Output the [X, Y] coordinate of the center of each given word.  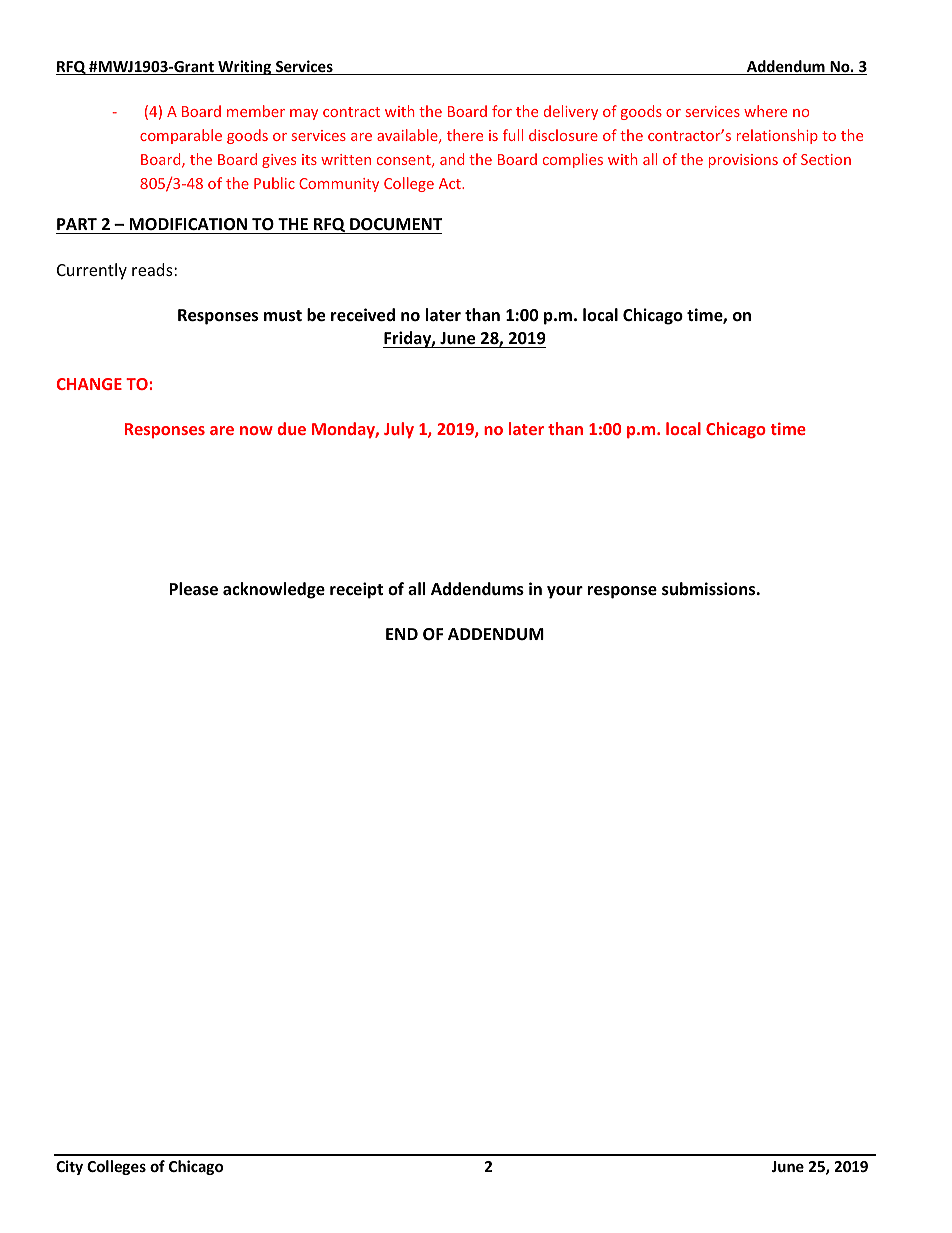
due [292, 428]
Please [193, 589]
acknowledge [274, 590]
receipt [356, 590]
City [69, 1167]
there [465, 135]
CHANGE [89, 384]
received [363, 315]
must [283, 316]
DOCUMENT [396, 224]
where [765, 111]
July [399, 430]
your [565, 592]
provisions [743, 161]
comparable [181, 136]
